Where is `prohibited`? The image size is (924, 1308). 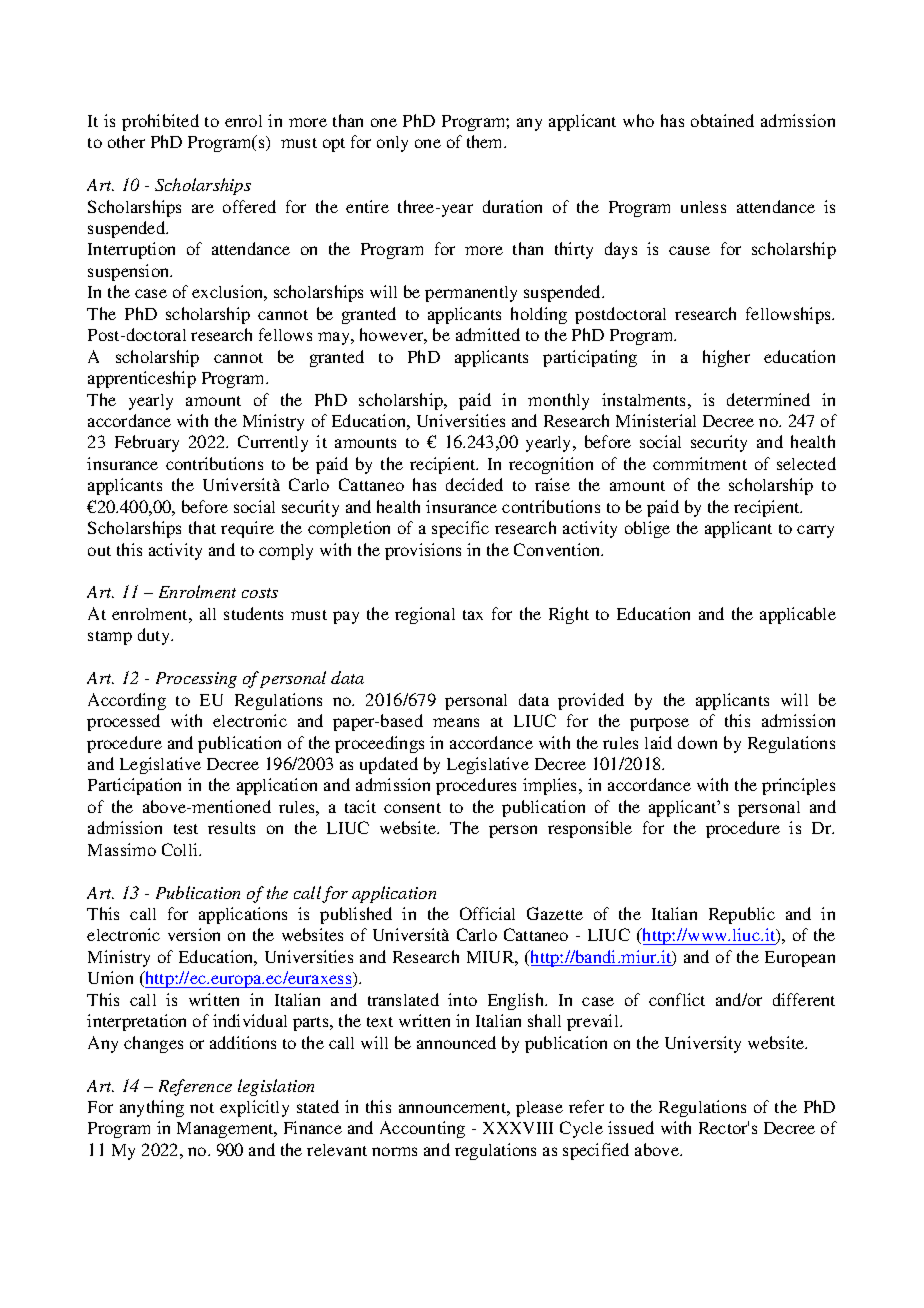
prohibited is located at coordinates (160, 122).
